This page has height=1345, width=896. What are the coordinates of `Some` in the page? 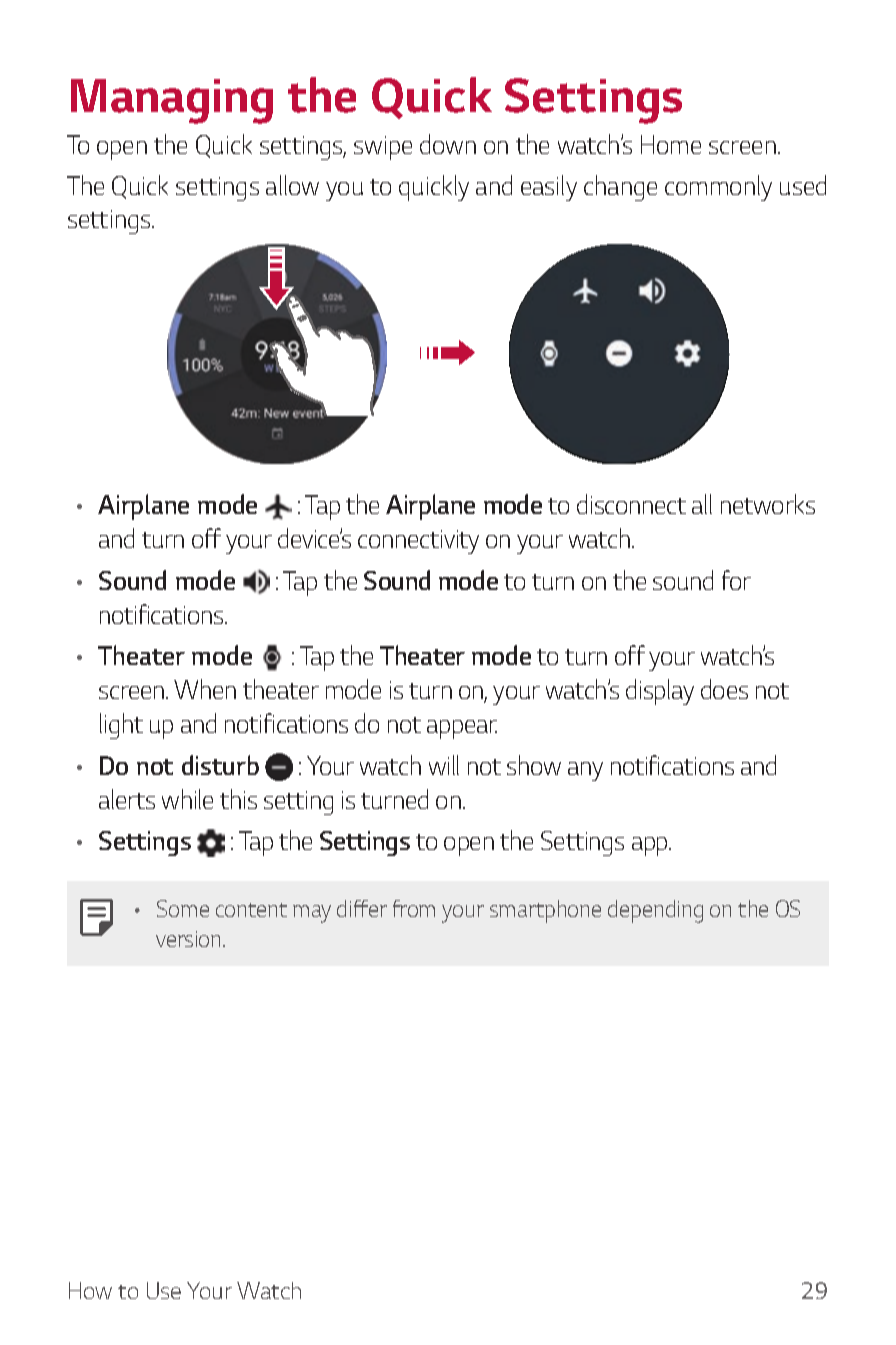 It's located at (183, 908).
